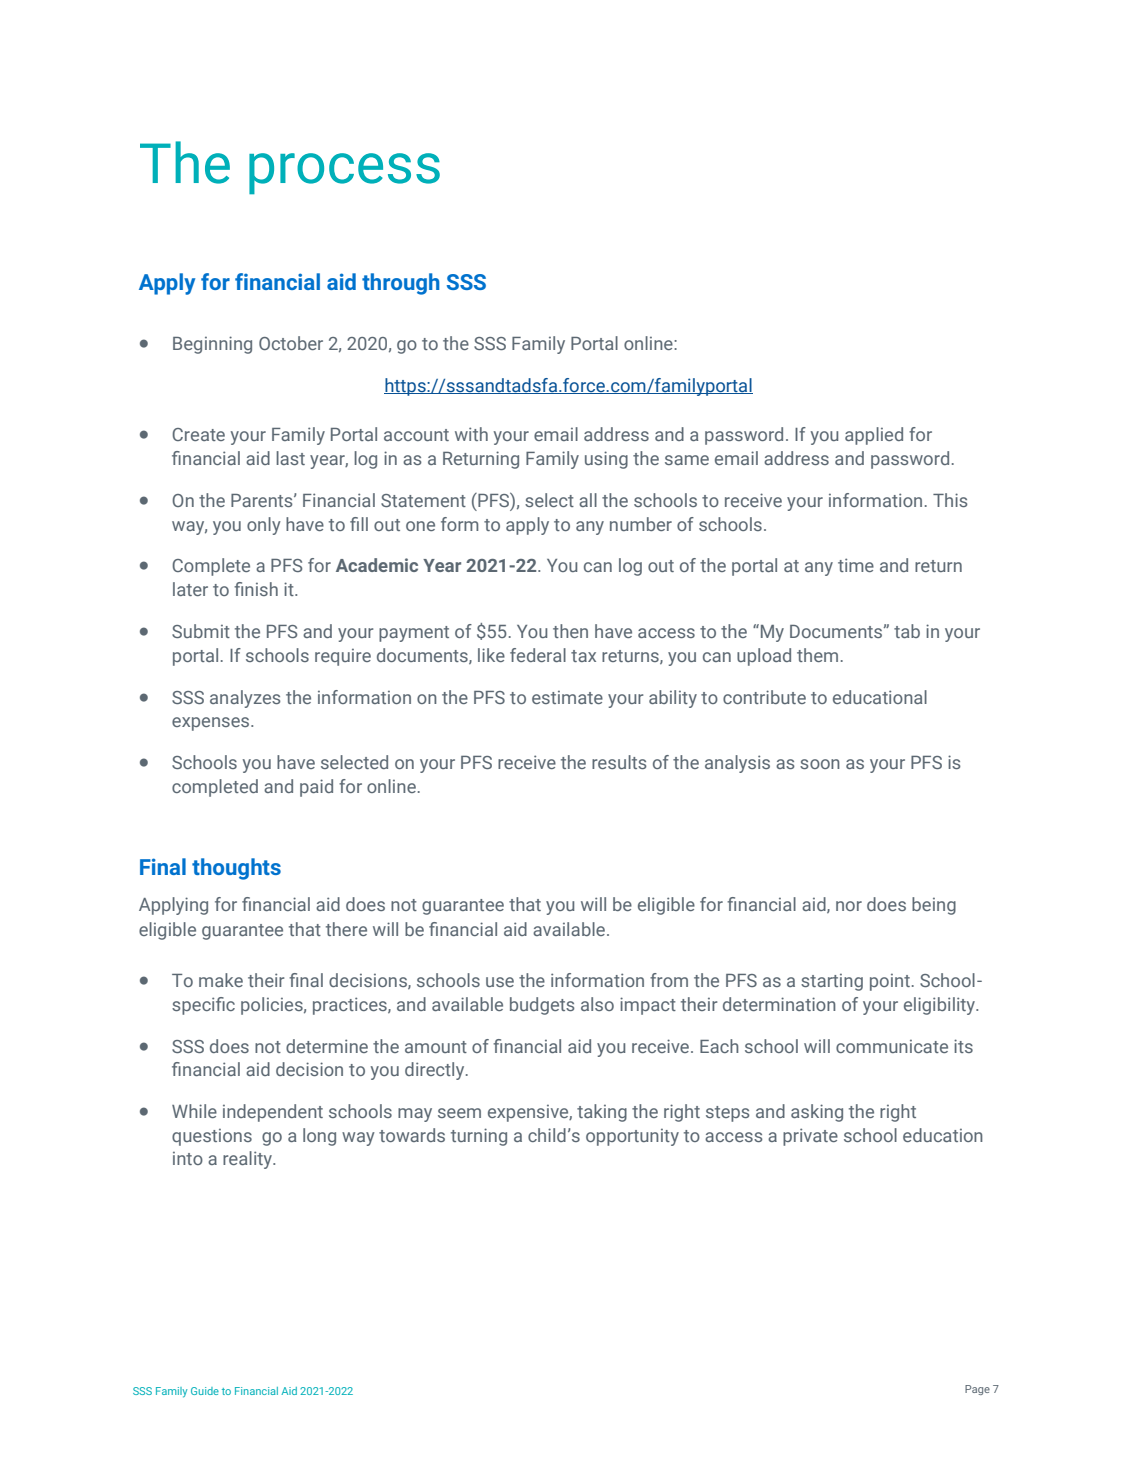  What do you see at coordinates (597, 1004) in the screenshot?
I see `also` at bounding box center [597, 1004].
